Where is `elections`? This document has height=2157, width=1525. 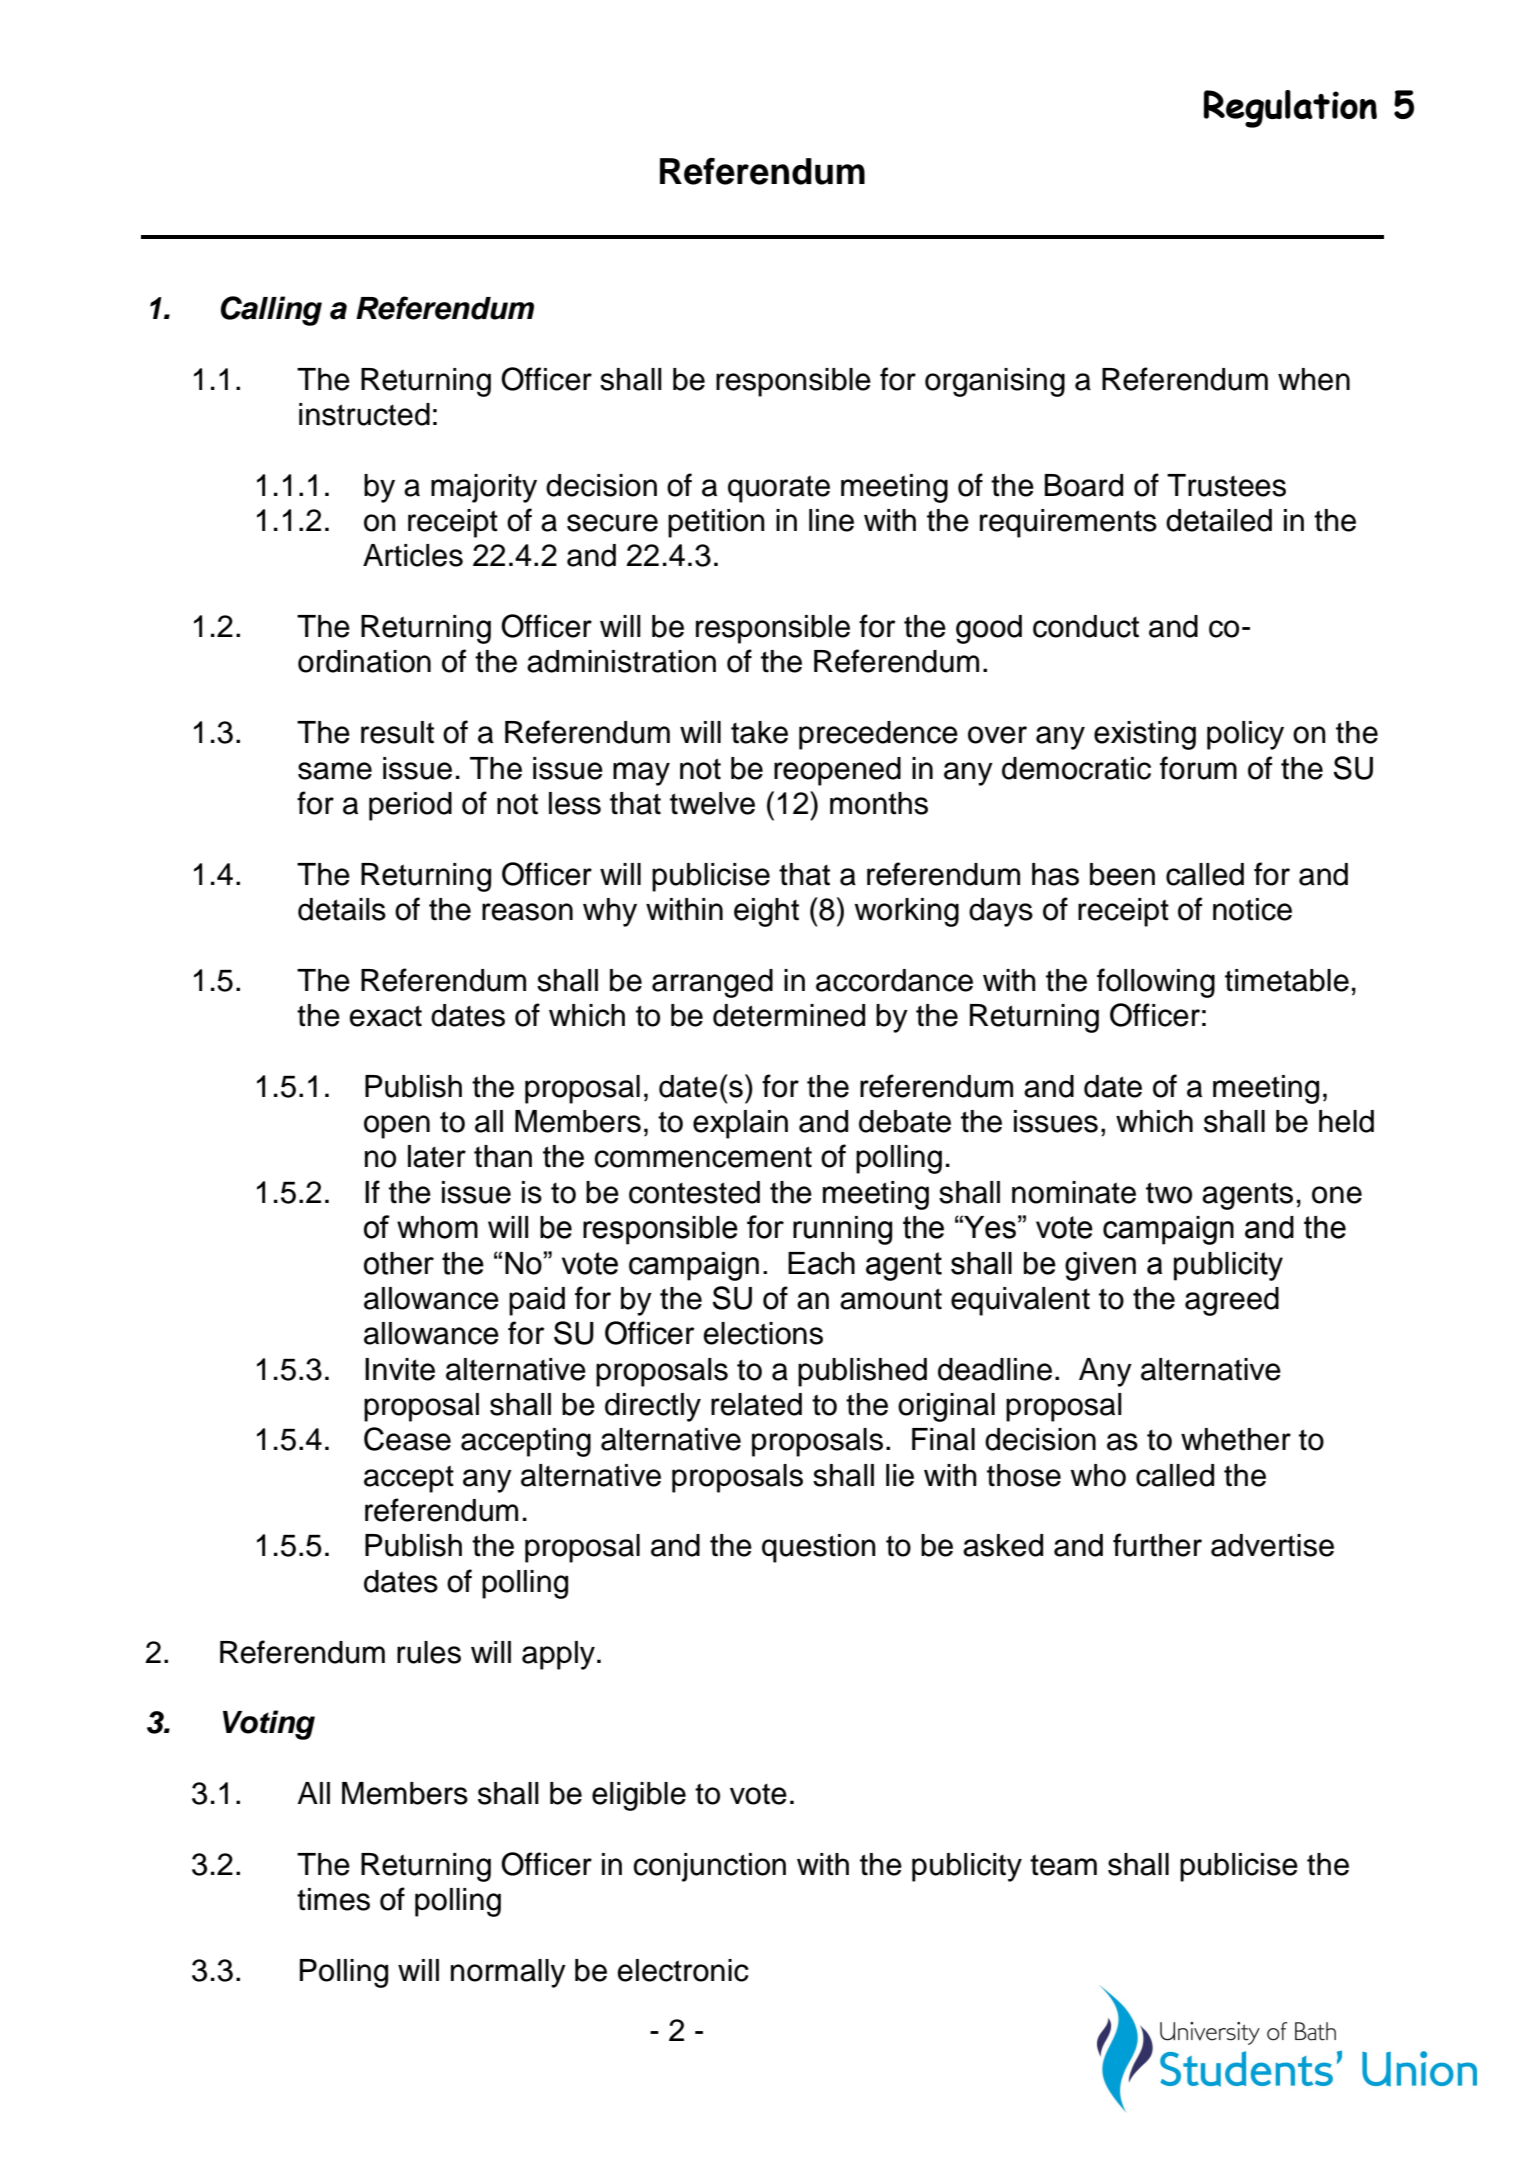 elections is located at coordinates (763, 1333).
